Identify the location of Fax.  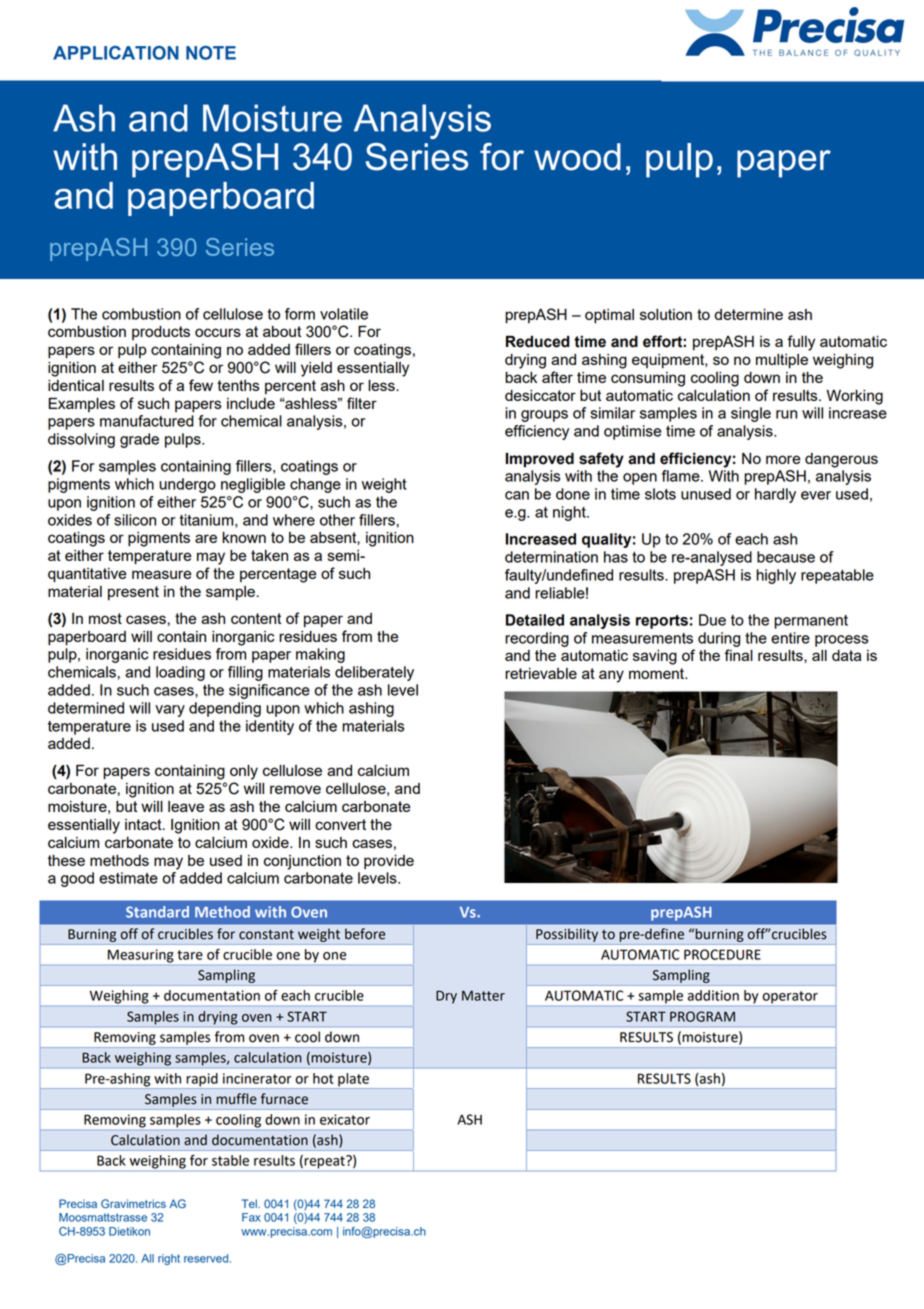
(251, 1217).
